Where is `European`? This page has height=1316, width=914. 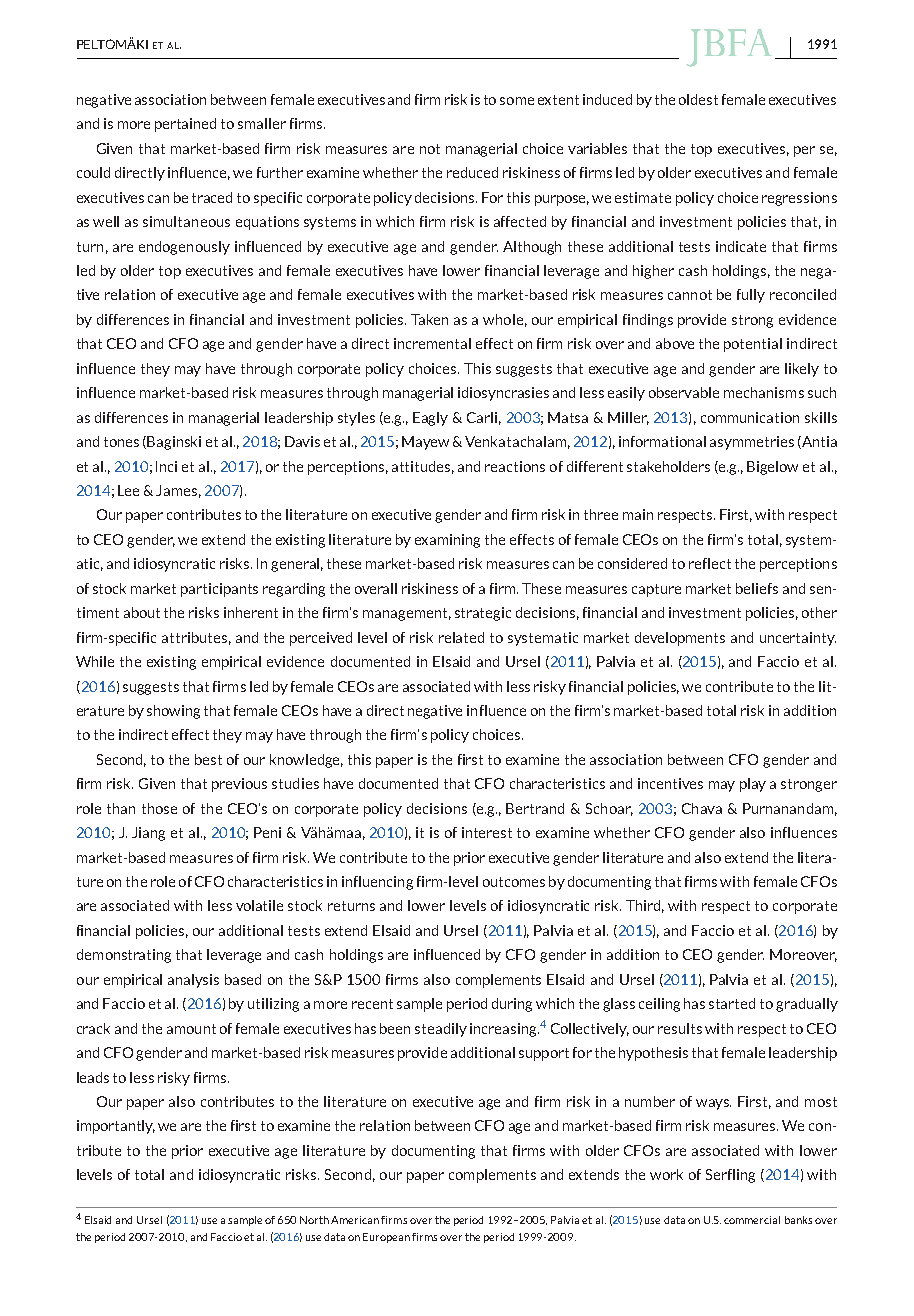 European is located at coordinates (386, 1238).
